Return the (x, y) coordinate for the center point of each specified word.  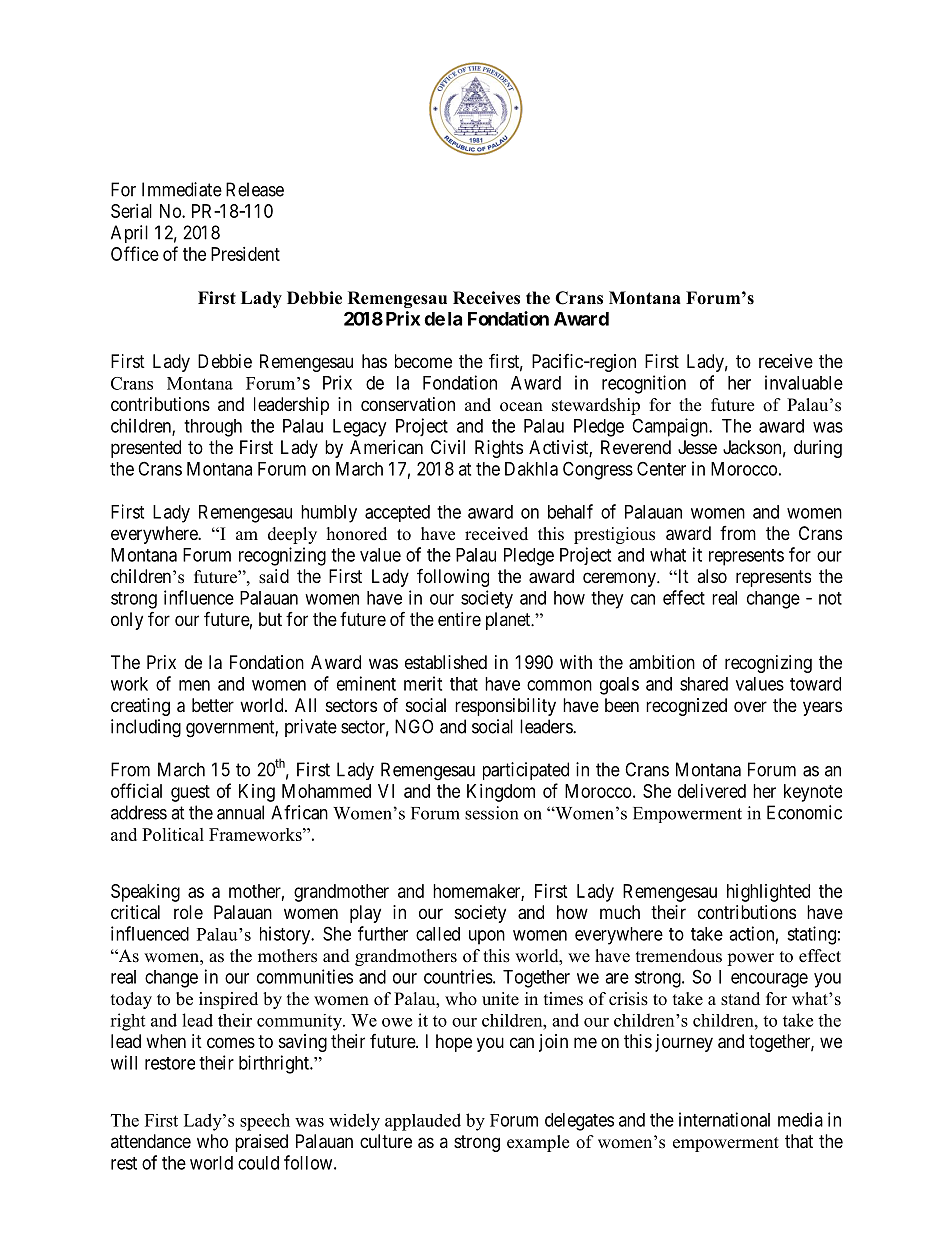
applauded (423, 1122)
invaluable (804, 382)
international (724, 1119)
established (446, 662)
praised (261, 1143)
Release (255, 189)
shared (704, 684)
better (213, 705)
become (423, 361)
